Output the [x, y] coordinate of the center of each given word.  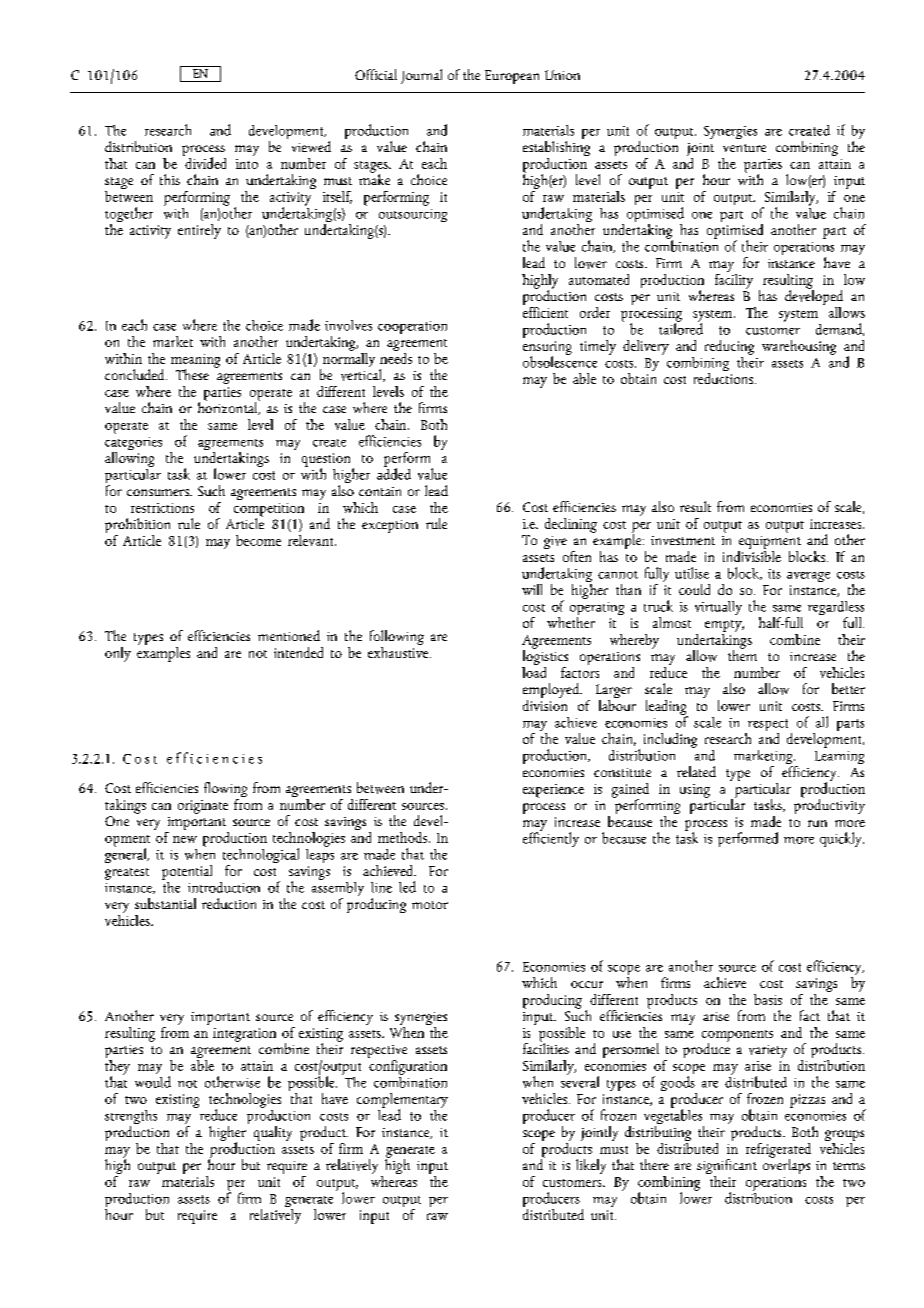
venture [744, 148]
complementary [402, 1101]
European [512, 77]
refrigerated [778, 1151]
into [247, 164]
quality [273, 1133]
